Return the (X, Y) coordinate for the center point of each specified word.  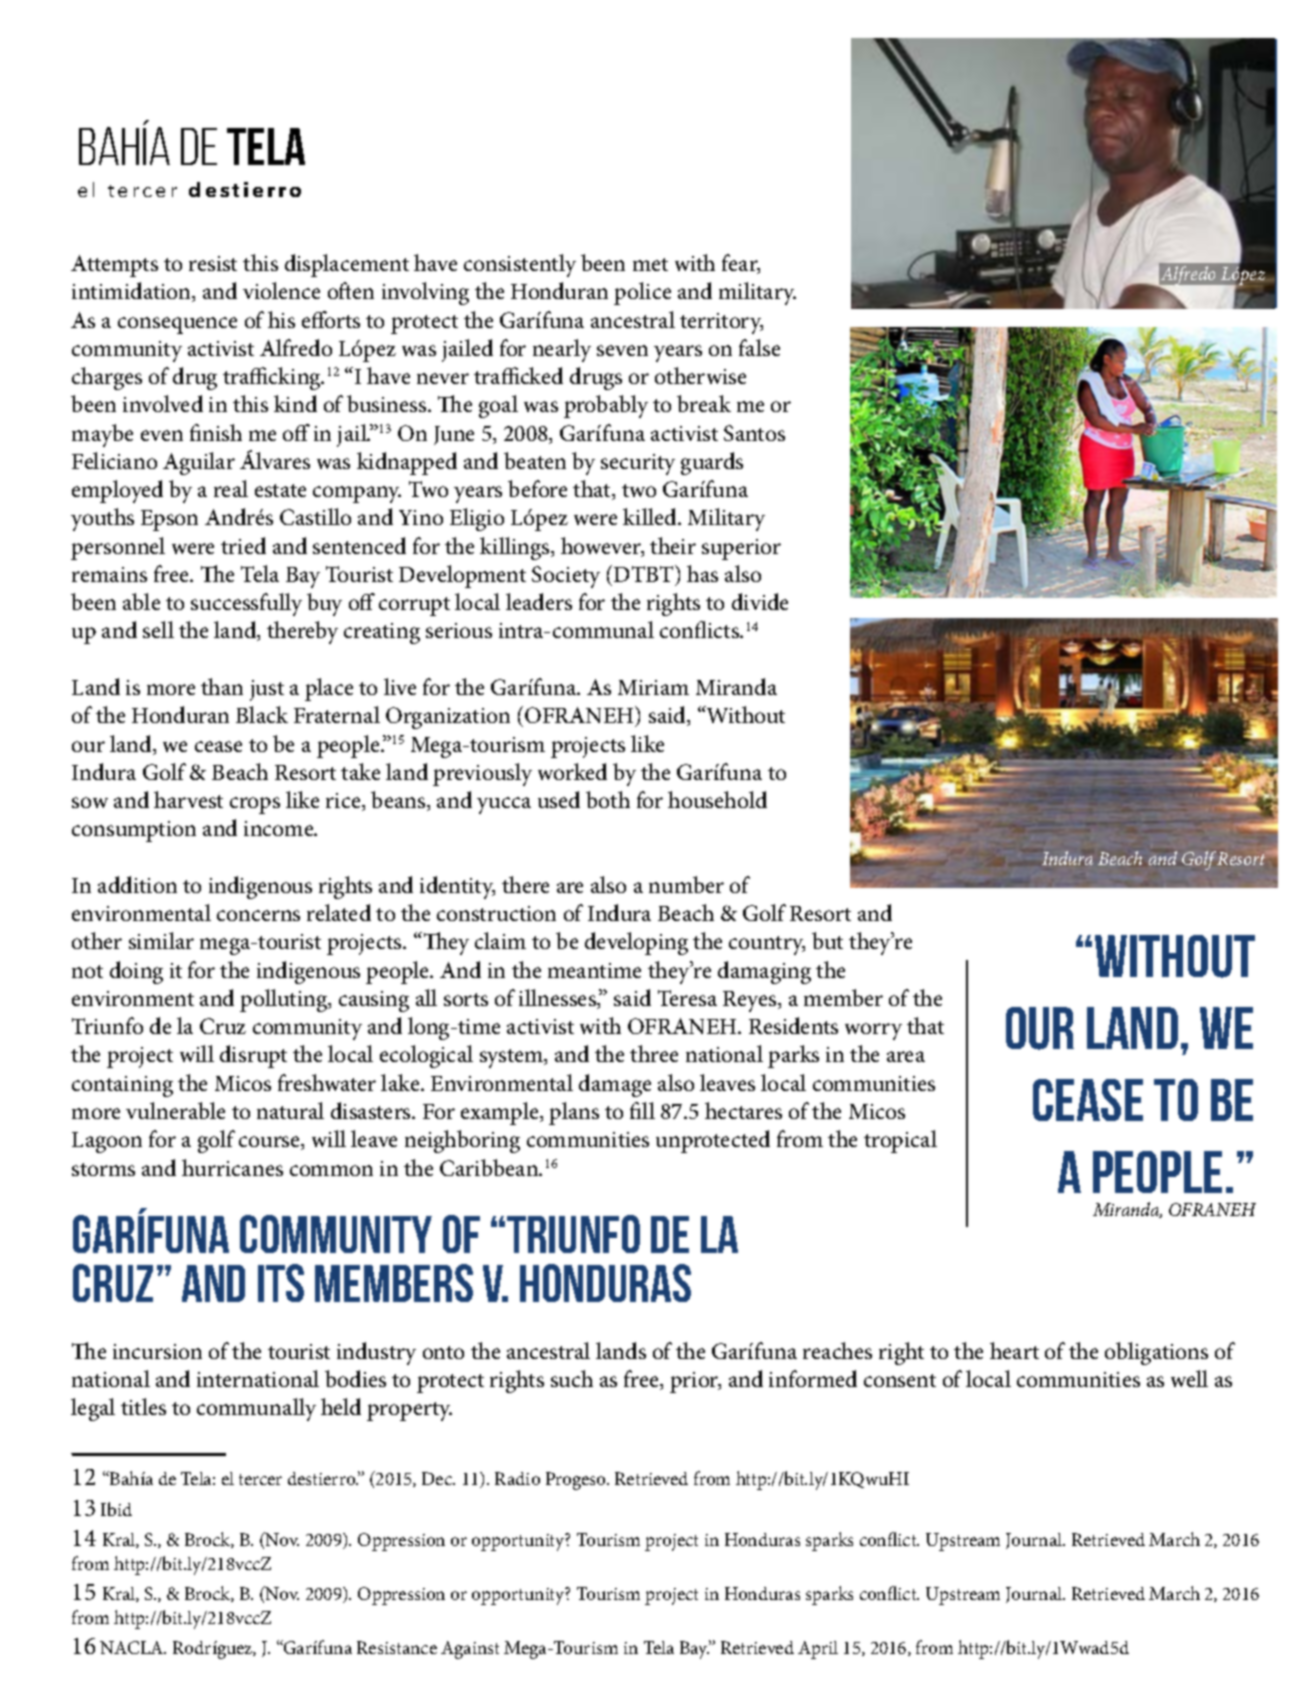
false (759, 347)
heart (1014, 1350)
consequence (177, 325)
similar (161, 940)
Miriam (653, 687)
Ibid (116, 1509)
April (818, 1650)
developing (636, 943)
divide (760, 601)
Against (470, 1650)
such (572, 1378)
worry (873, 1031)
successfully (246, 604)
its (281, 1283)
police (642, 293)
